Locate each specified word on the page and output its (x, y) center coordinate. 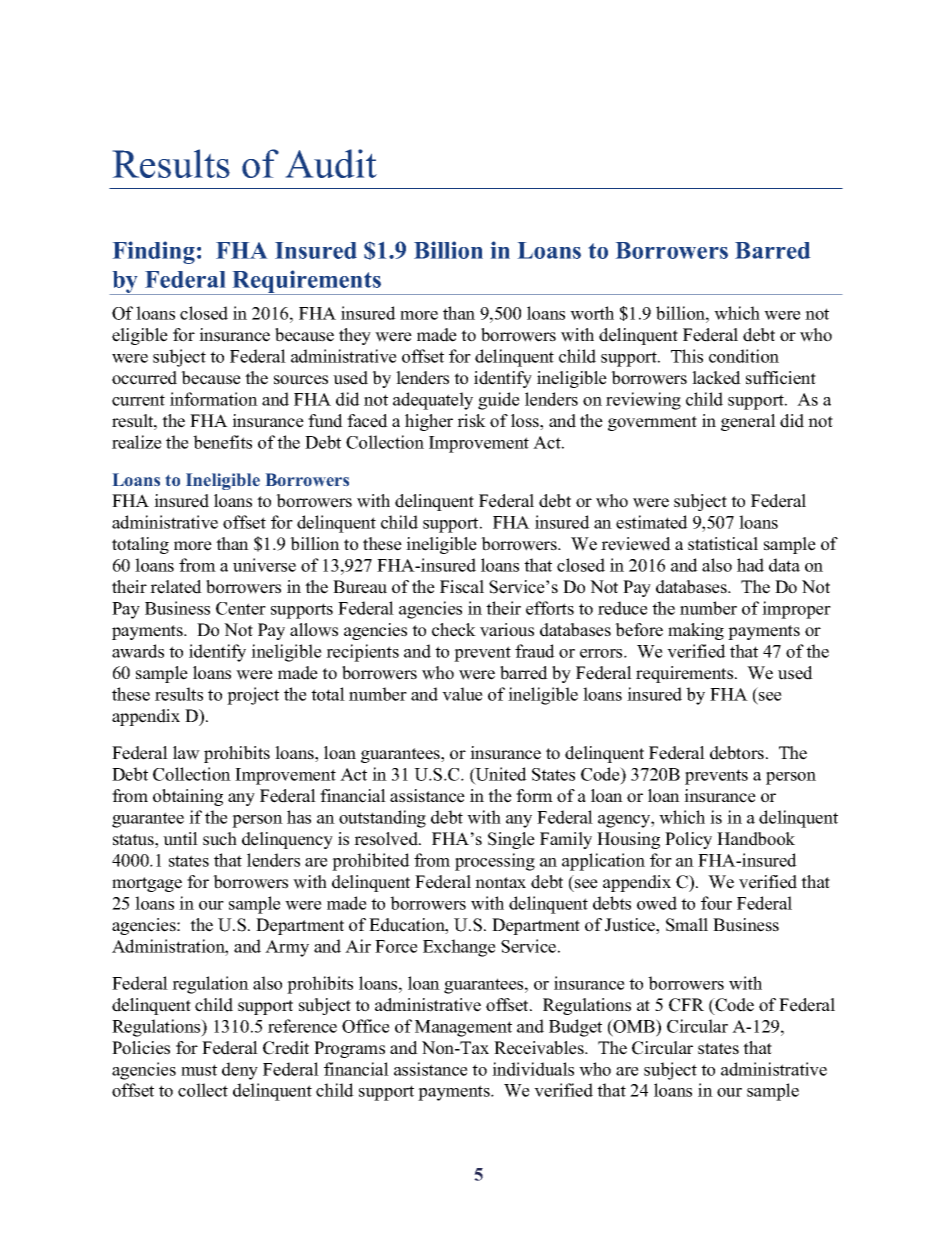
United (500, 774)
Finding (154, 252)
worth (592, 313)
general (748, 422)
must (199, 1070)
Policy (688, 840)
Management (463, 1028)
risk (471, 421)
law (186, 753)
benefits (222, 442)
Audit (331, 163)
